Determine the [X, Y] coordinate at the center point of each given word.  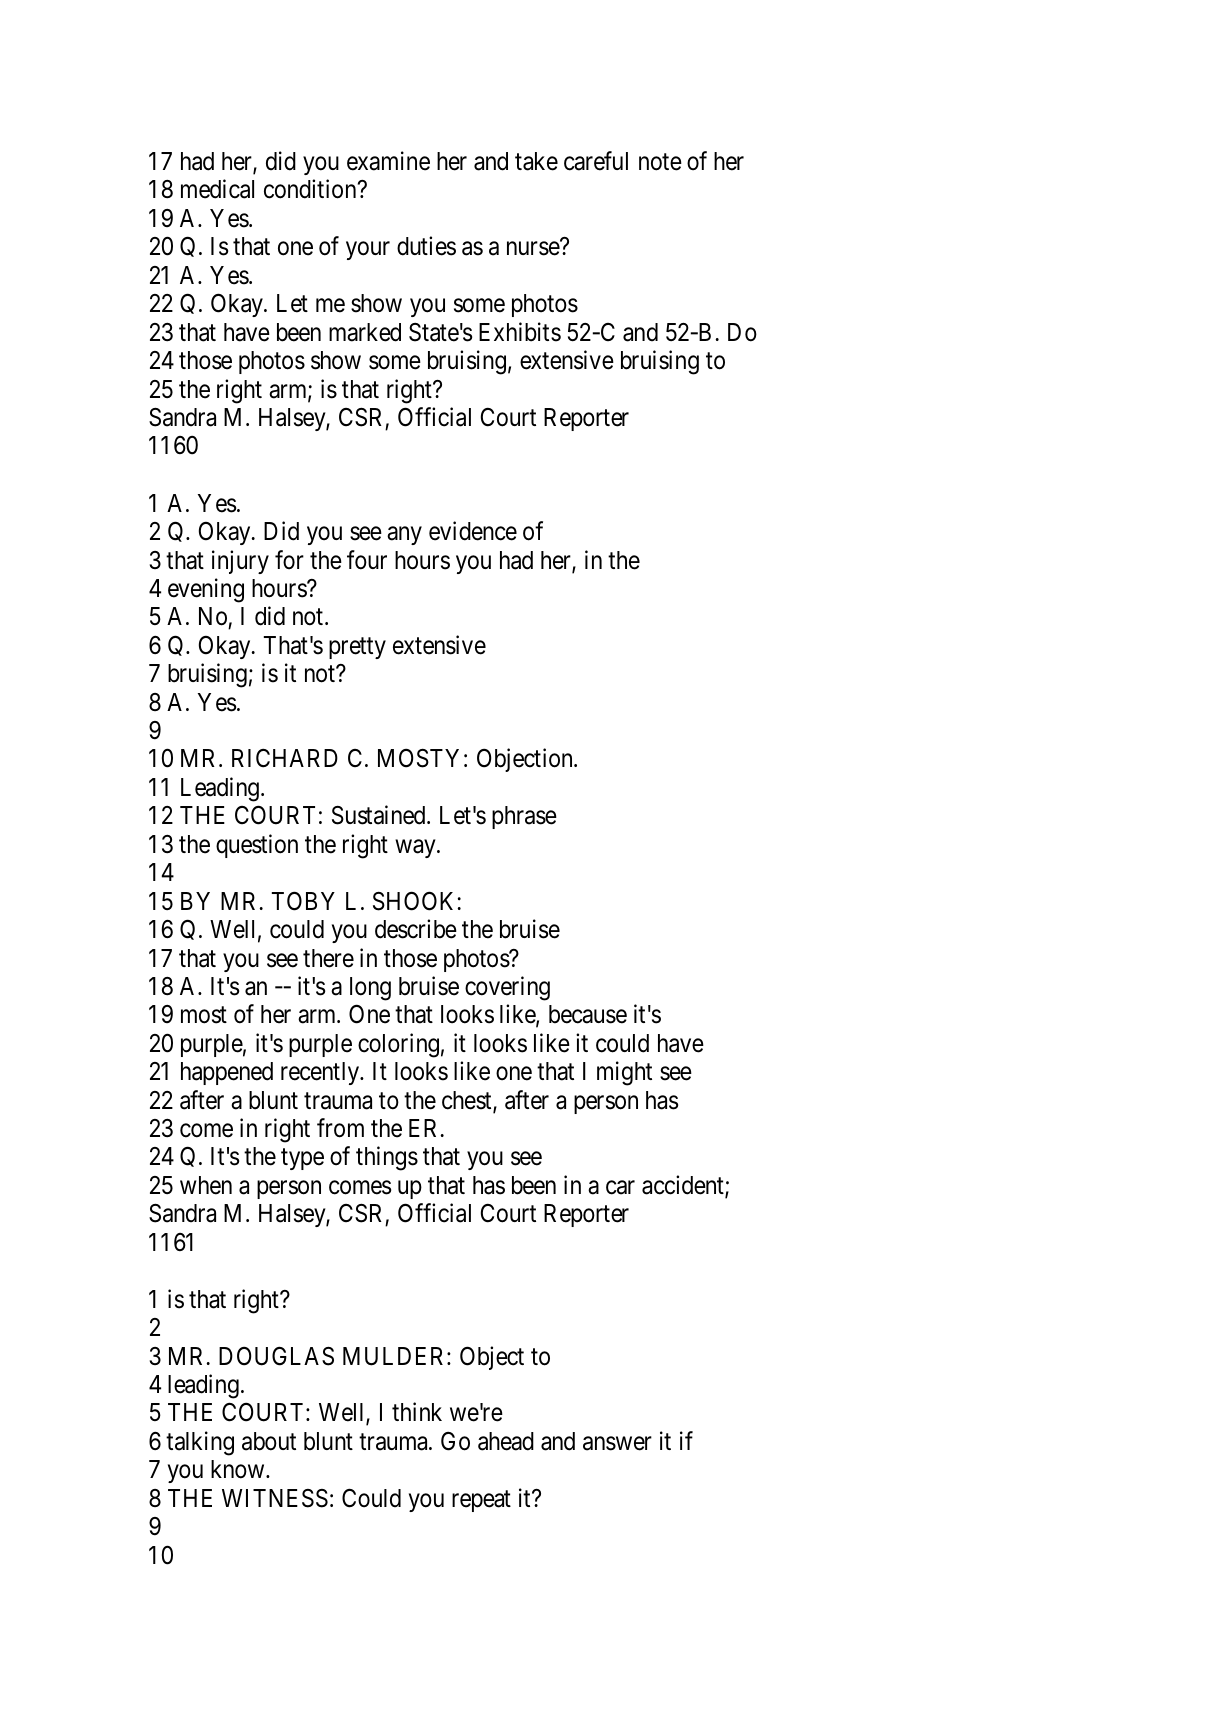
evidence [473, 531]
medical [217, 189]
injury [240, 562]
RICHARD [285, 758]
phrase [524, 817]
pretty [357, 648]
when [206, 1185]
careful [596, 161]
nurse [533, 249]
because [588, 1014]
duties [426, 246]
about [269, 1441]
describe [416, 929]
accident [684, 1186]
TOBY [303, 901]
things [387, 1158]
